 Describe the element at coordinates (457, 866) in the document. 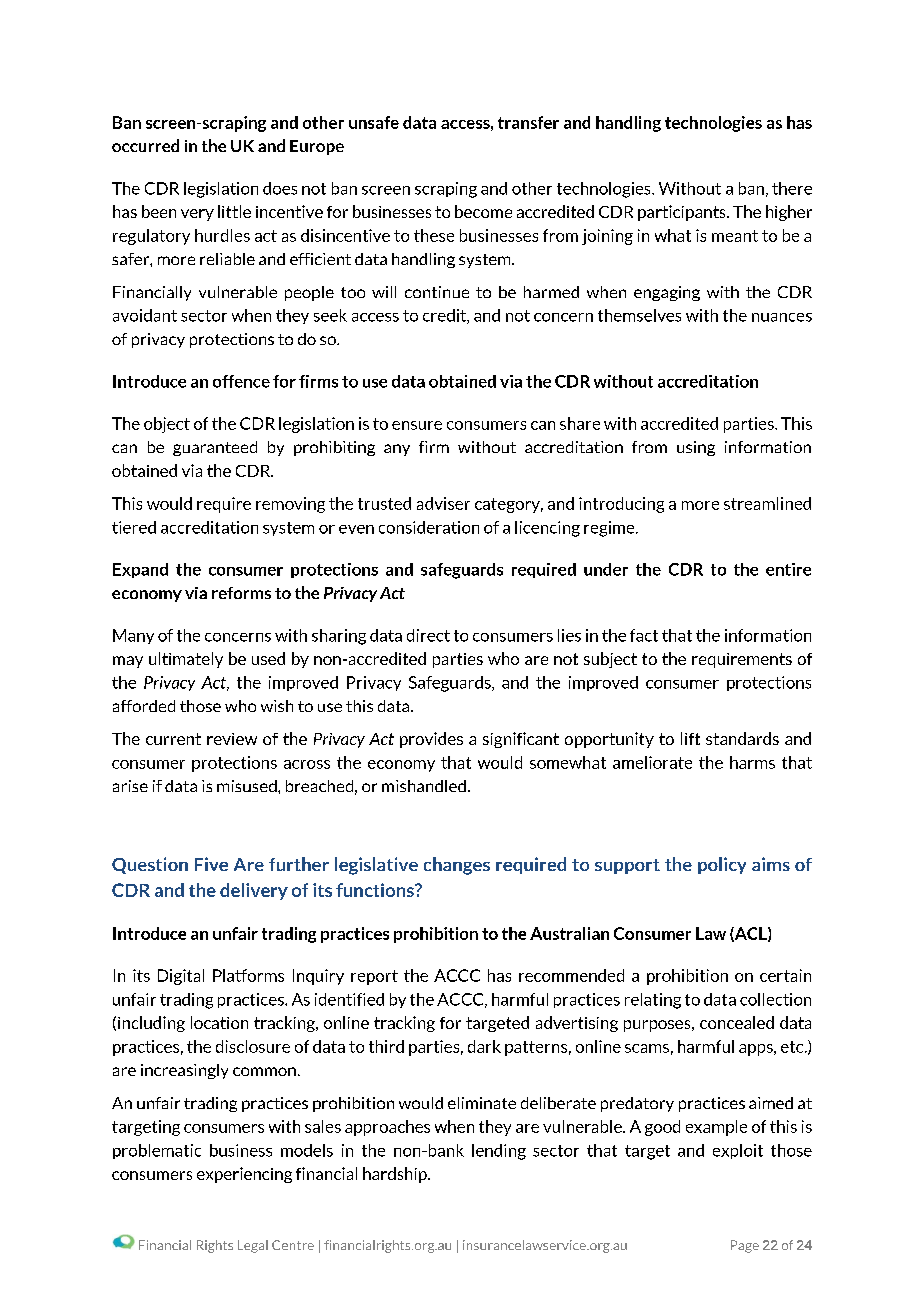

I see `changes` at that location.
